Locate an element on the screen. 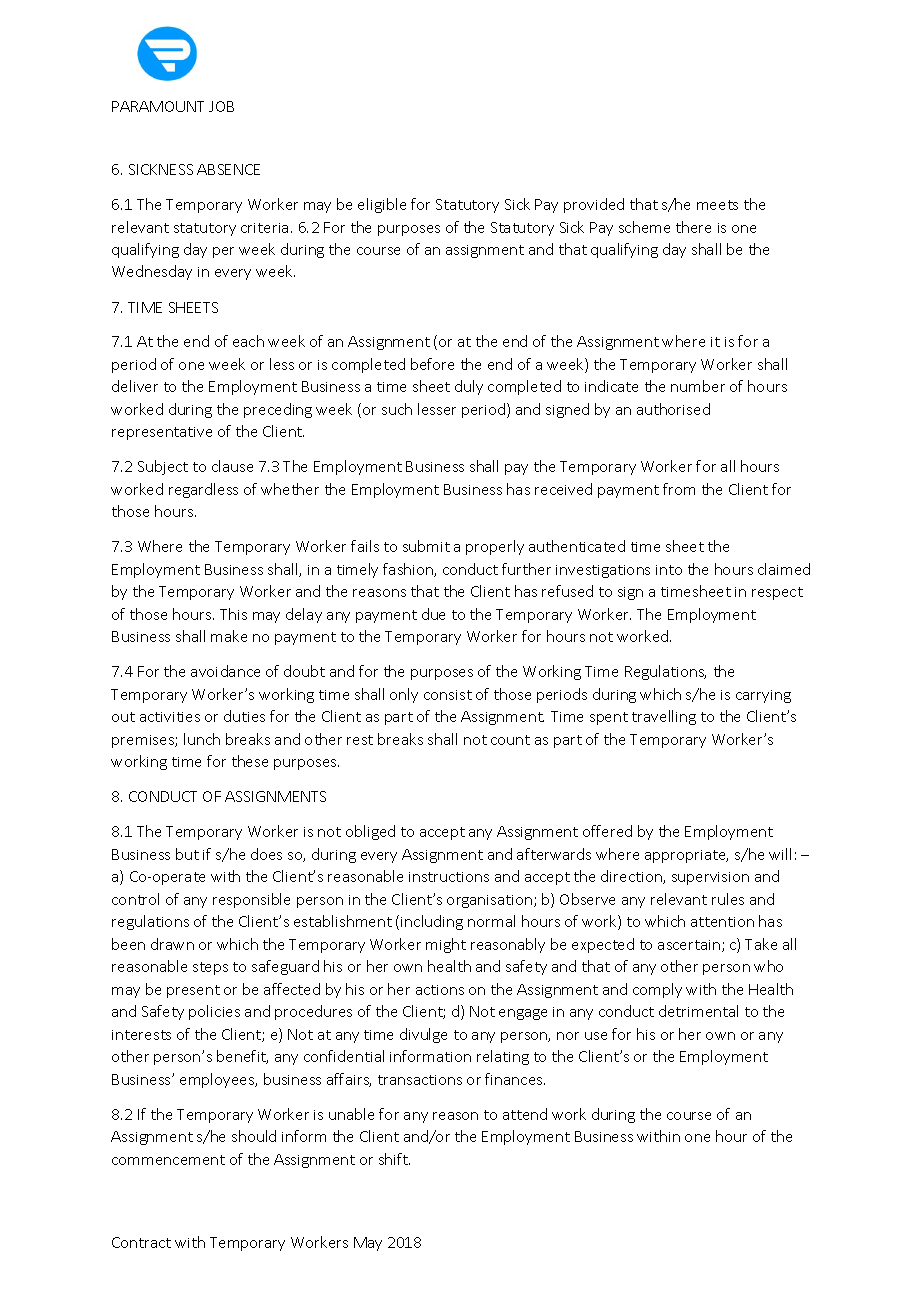  consist is located at coordinates (448, 695).
